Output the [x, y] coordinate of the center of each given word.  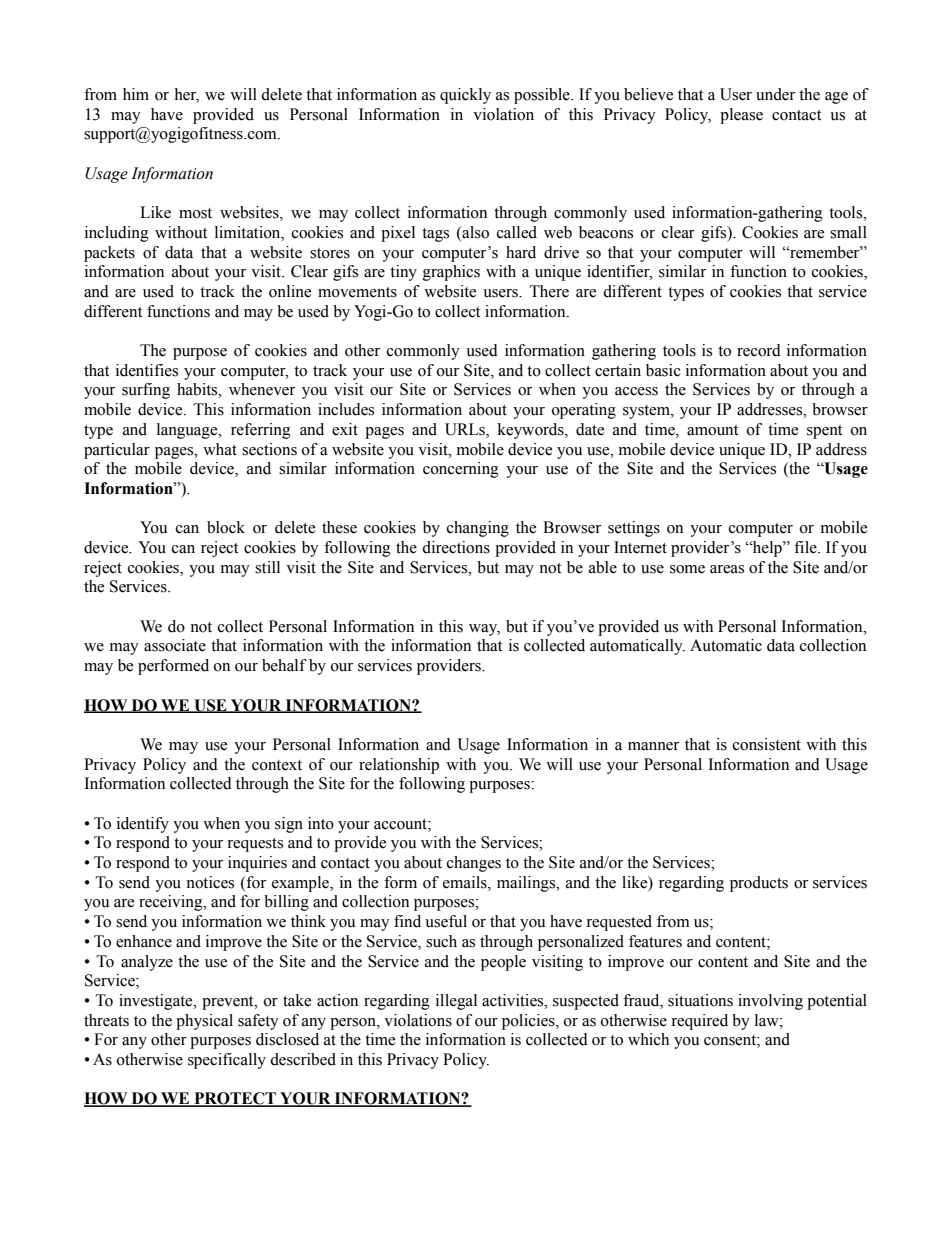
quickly [465, 96]
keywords [532, 431]
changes [474, 864]
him [136, 94]
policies [529, 1022]
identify [143, 825]
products [759, 884]
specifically [227, 1061]
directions [456, 547]
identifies [147, 370]
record [759, 350]
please [741, 116]
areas [727, 569]
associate [175, 645]
